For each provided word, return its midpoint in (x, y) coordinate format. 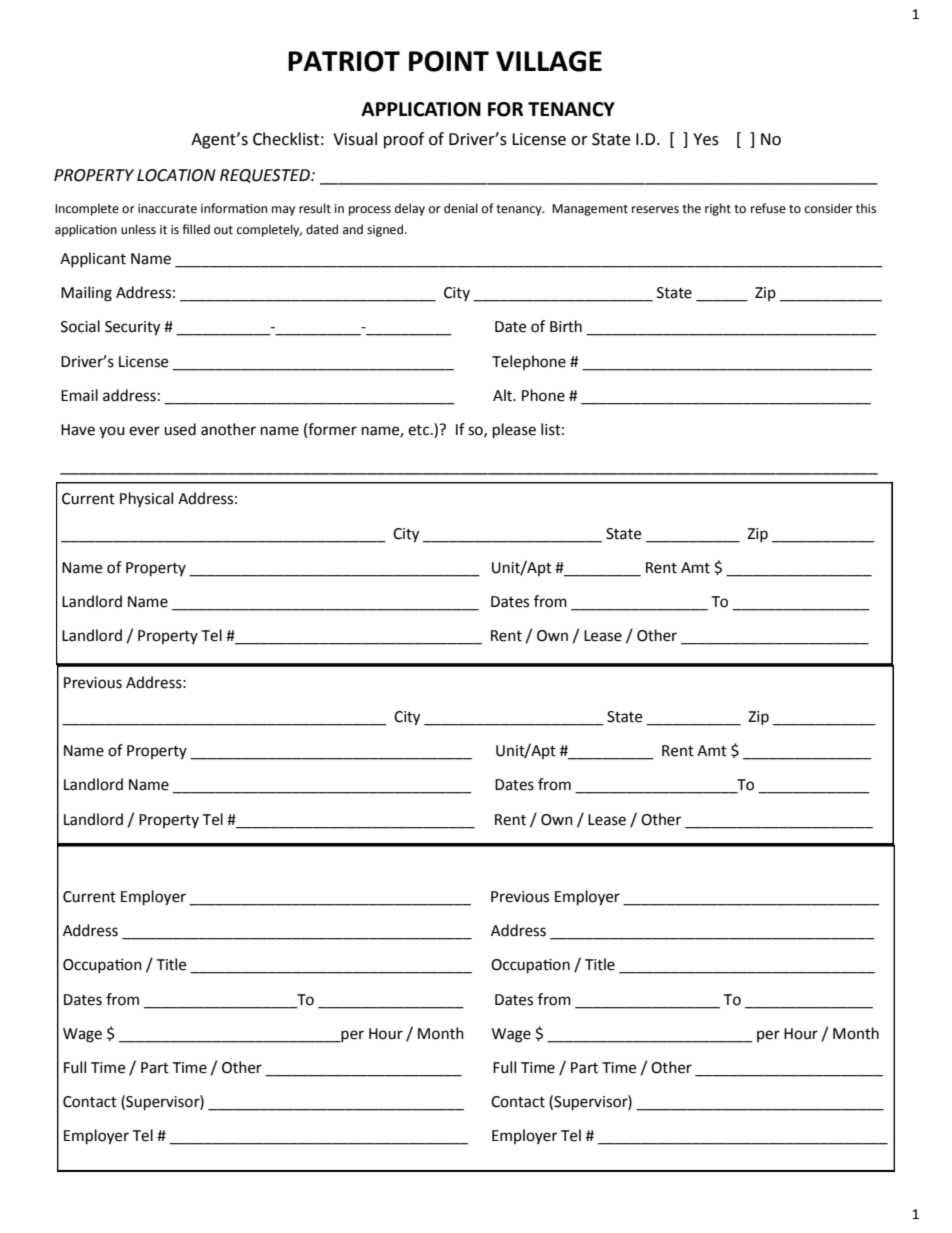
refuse (768, 208)
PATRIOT (344, 61)
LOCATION (176, 175)
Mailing (86, 294)
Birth (566, 326)
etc (420, 430)
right (718, 209)
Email (79, 395)
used (180, 429)
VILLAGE (549, 61)
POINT (449, 61)
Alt (504, 395)
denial (461, 208)
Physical (146, 499)
